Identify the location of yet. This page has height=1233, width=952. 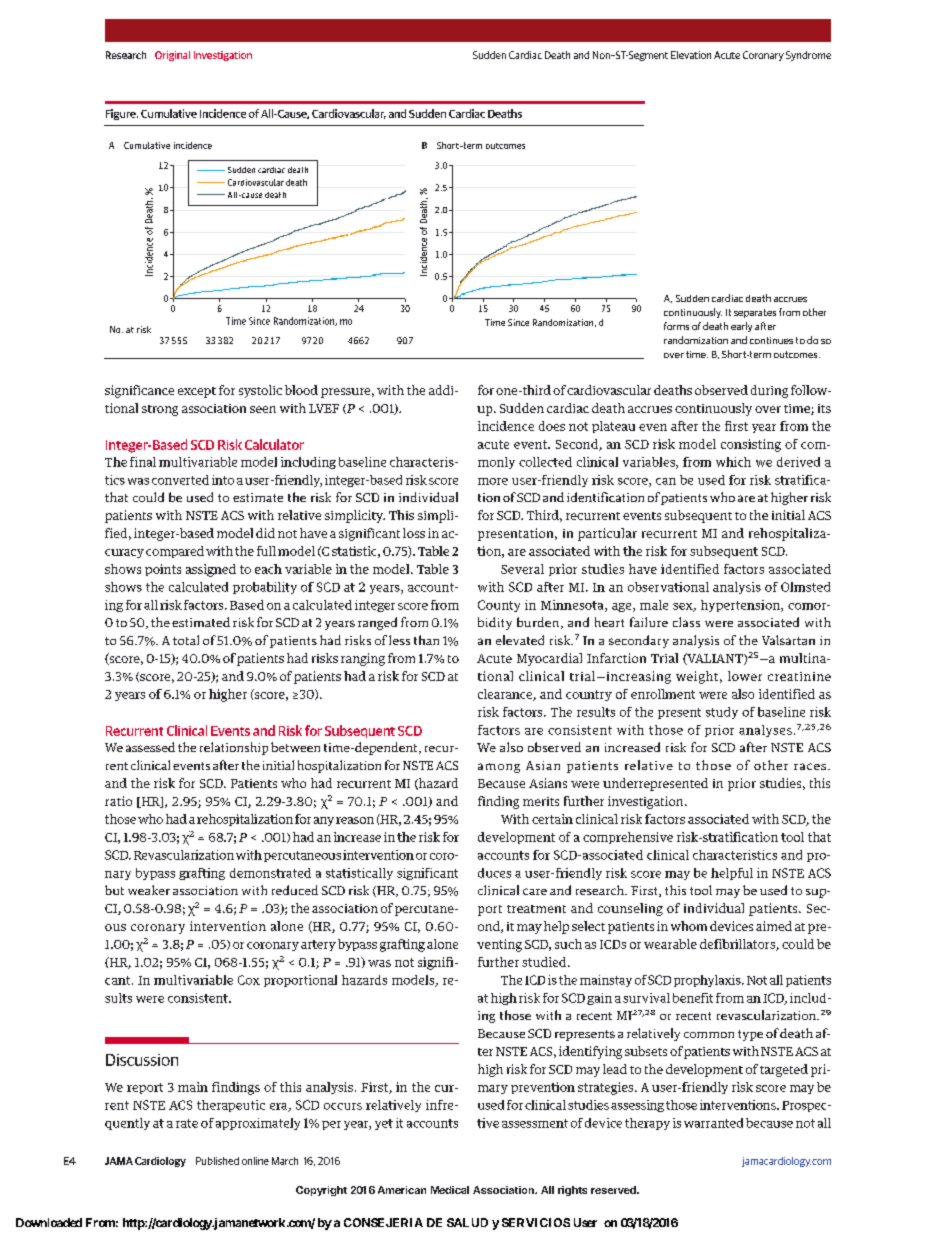
(384, 1124).
